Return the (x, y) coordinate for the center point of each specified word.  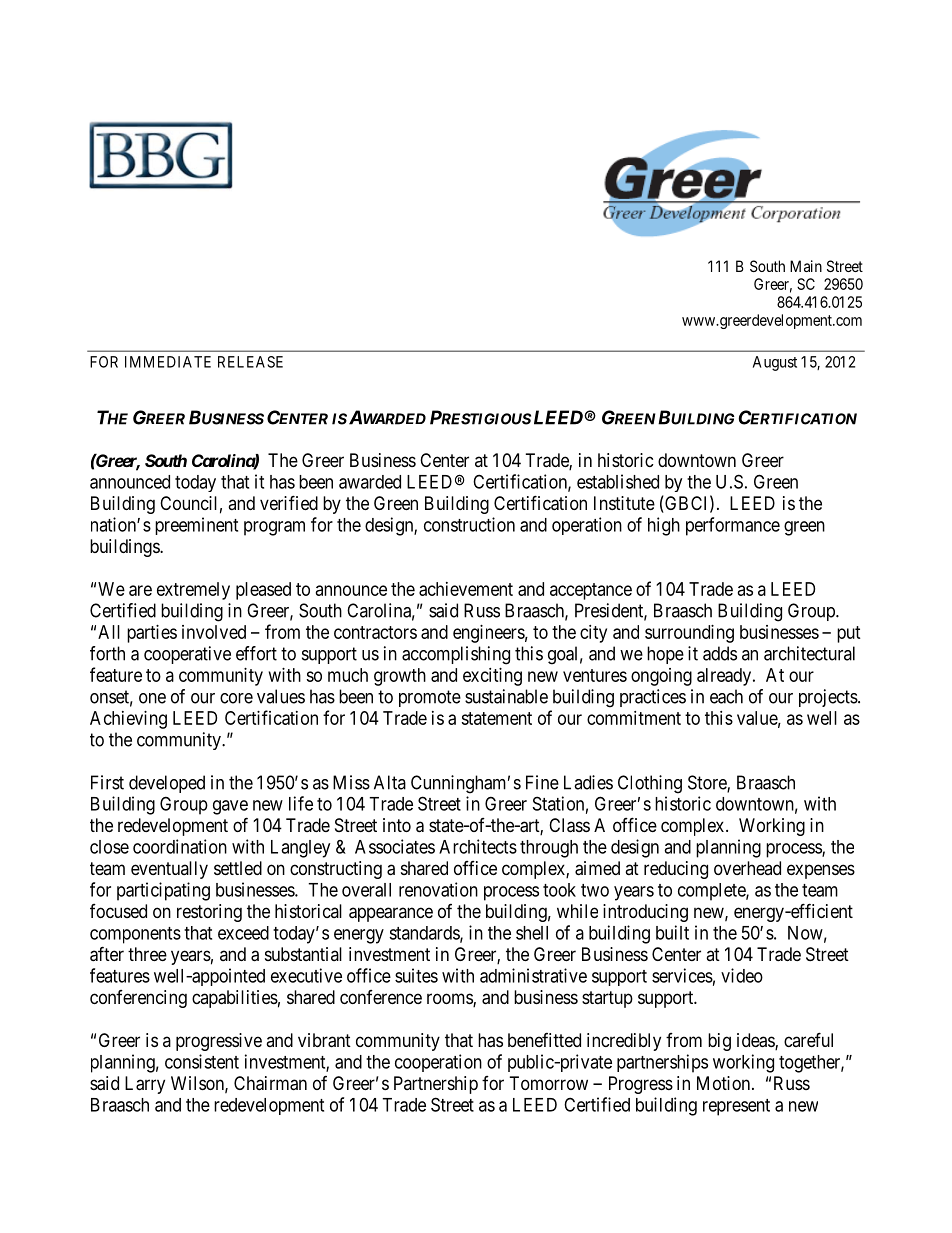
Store (708, 783)
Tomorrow (549, 1083)
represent (736, 1107)
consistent (202, 1061)
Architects (478, 846)
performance (733, 526)
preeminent (196, 526)
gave (230, 807)
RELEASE (250, 362)
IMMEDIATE (168, 362)
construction (469, 524)
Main (806, 266)
